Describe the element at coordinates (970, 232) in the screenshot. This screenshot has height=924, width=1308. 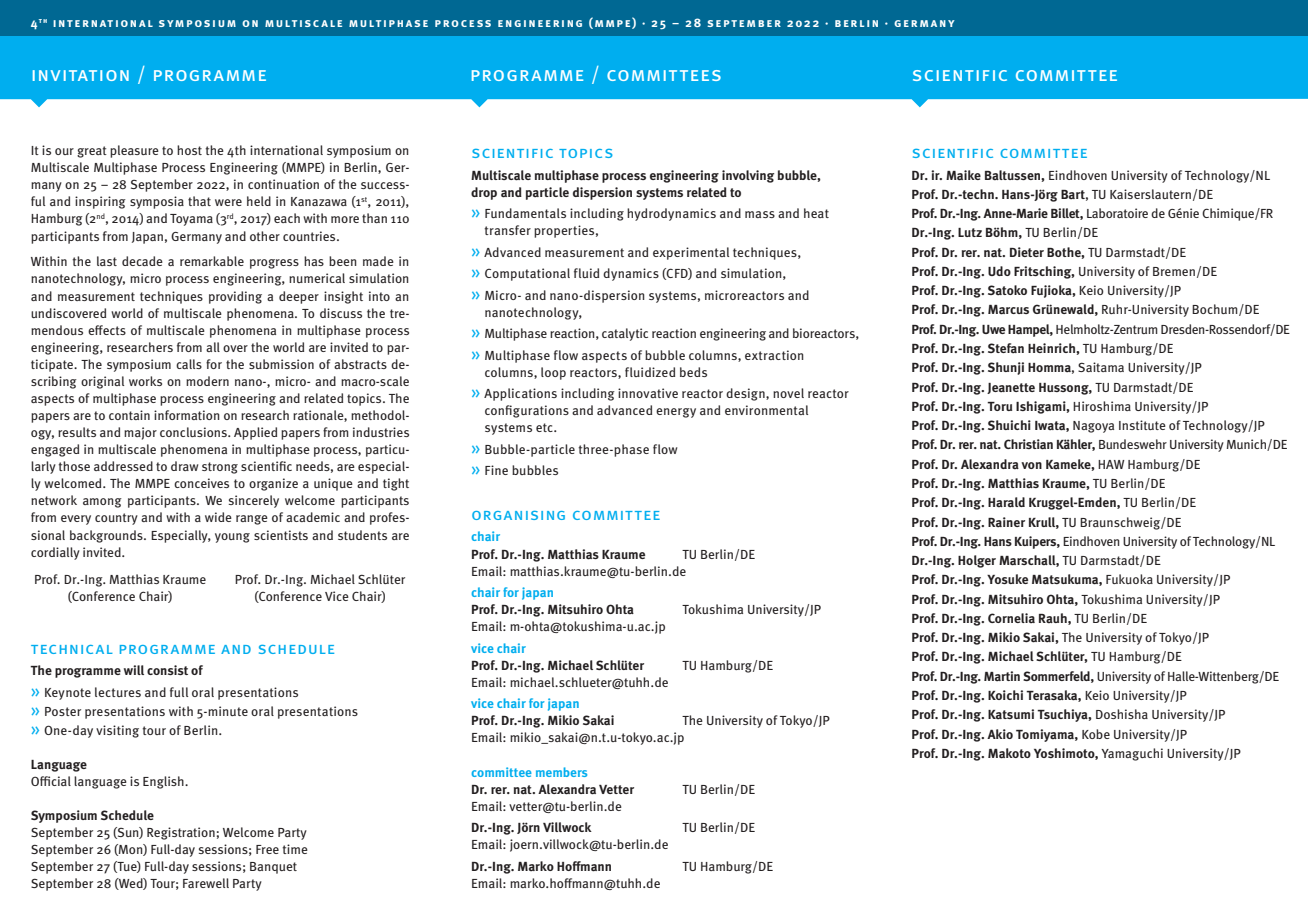
I see `Lutz` at that location.
